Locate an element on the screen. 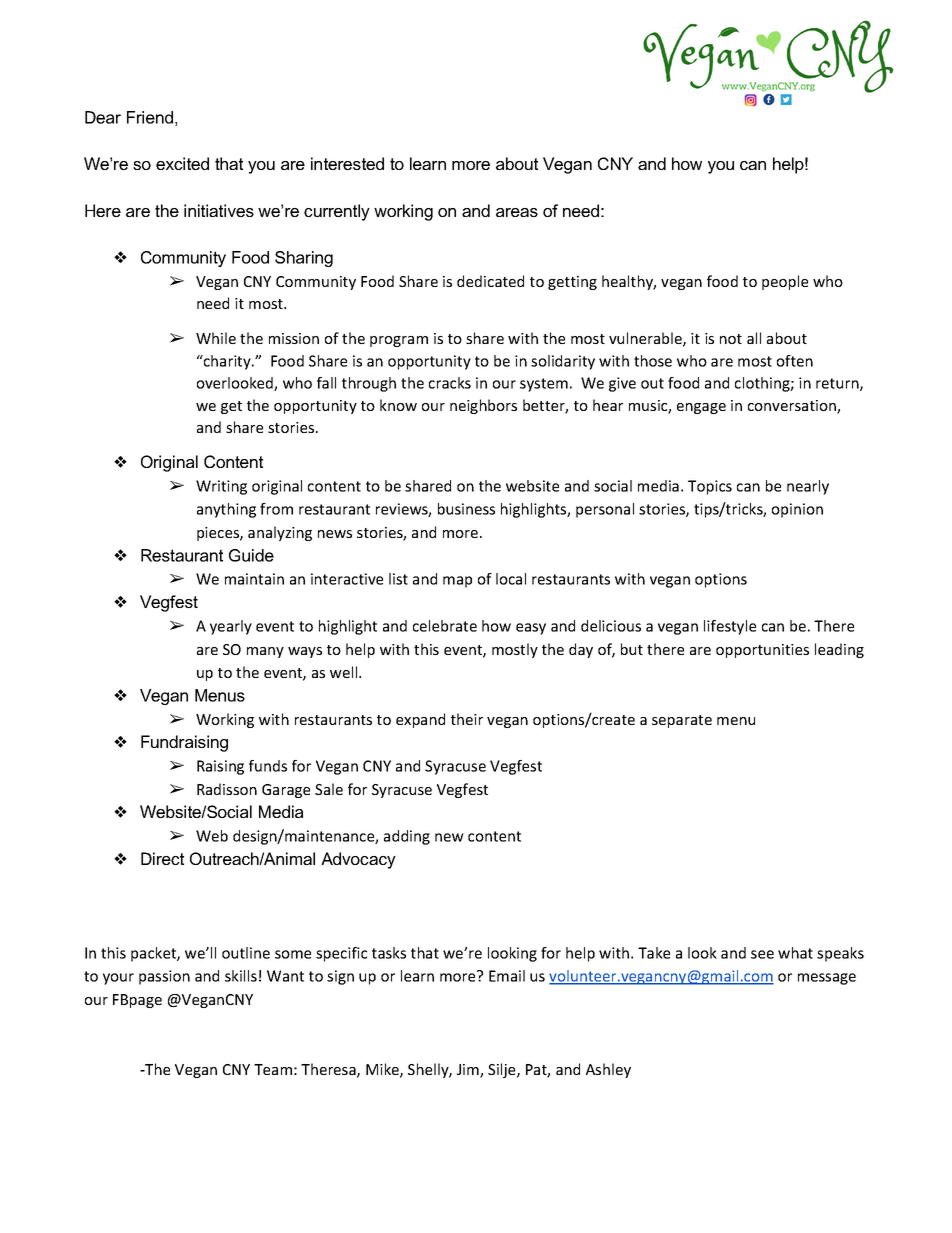 The height and width of the screenshot is (1233, 952). excited is located at coordinates (182, 163).
